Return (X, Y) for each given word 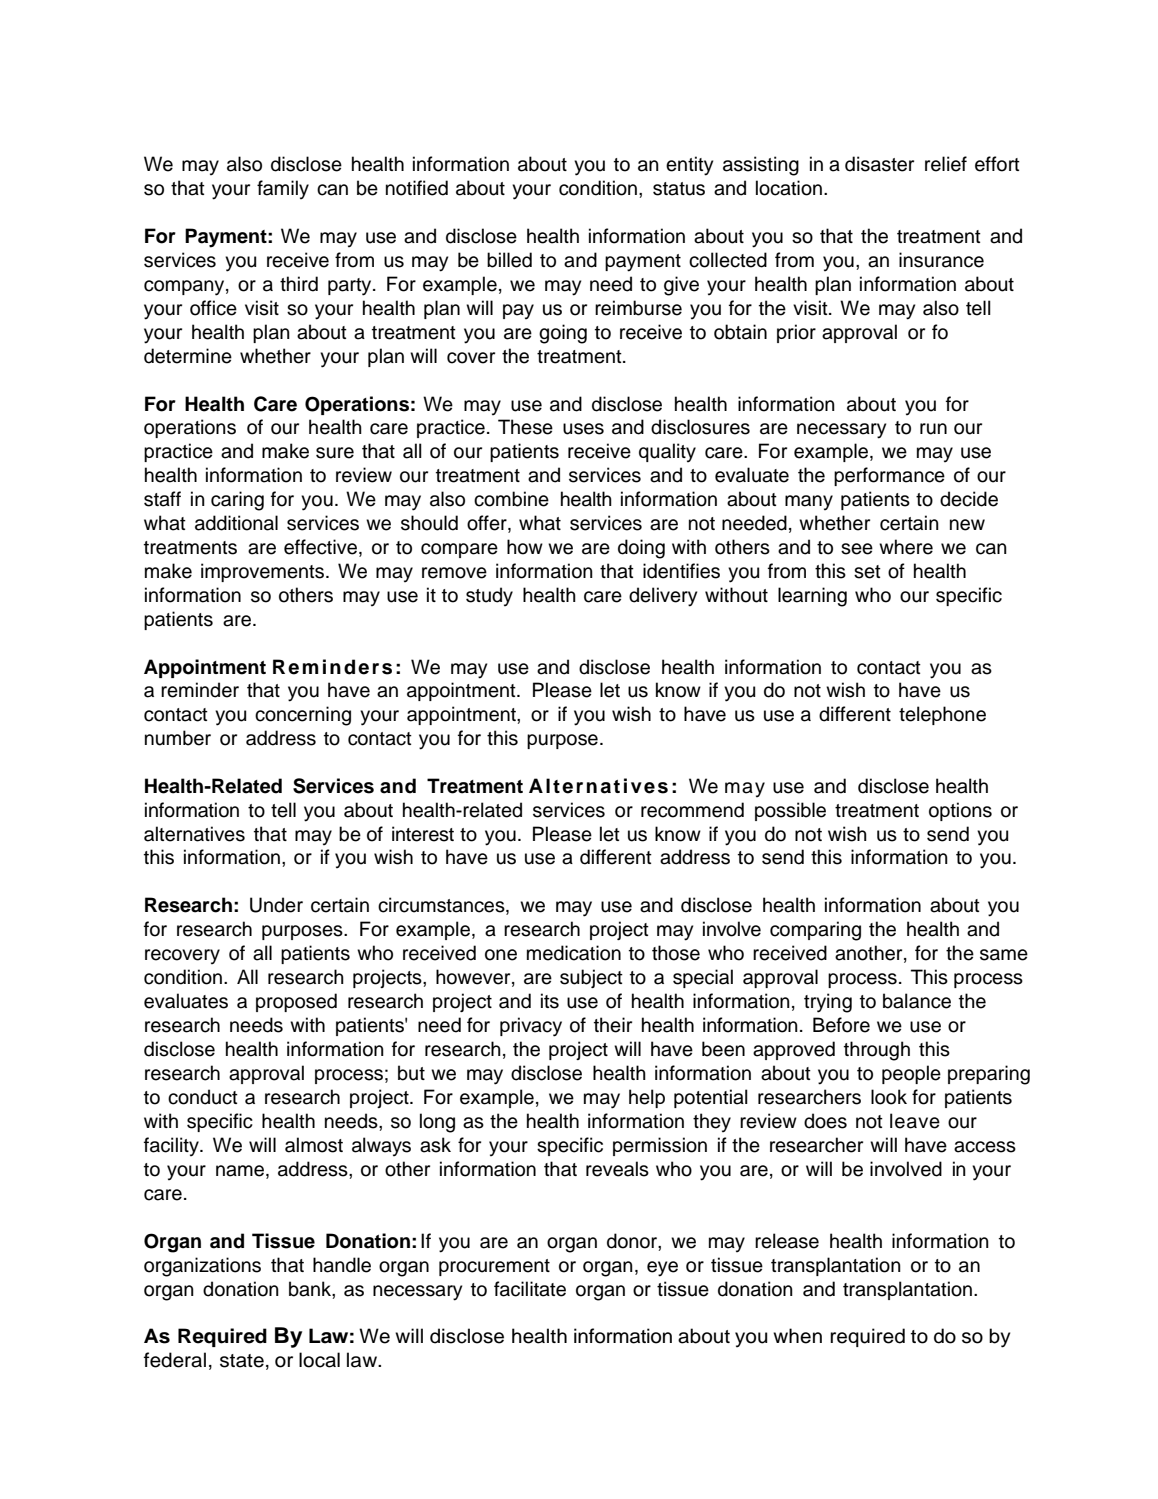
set (867, 572)
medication (574, 953)
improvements (262, 572)
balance (917, 1001)
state (242, 1361)
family (283, 189)
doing (641, 549)
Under (276, 905)
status (679, 189)
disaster (879, 164)
